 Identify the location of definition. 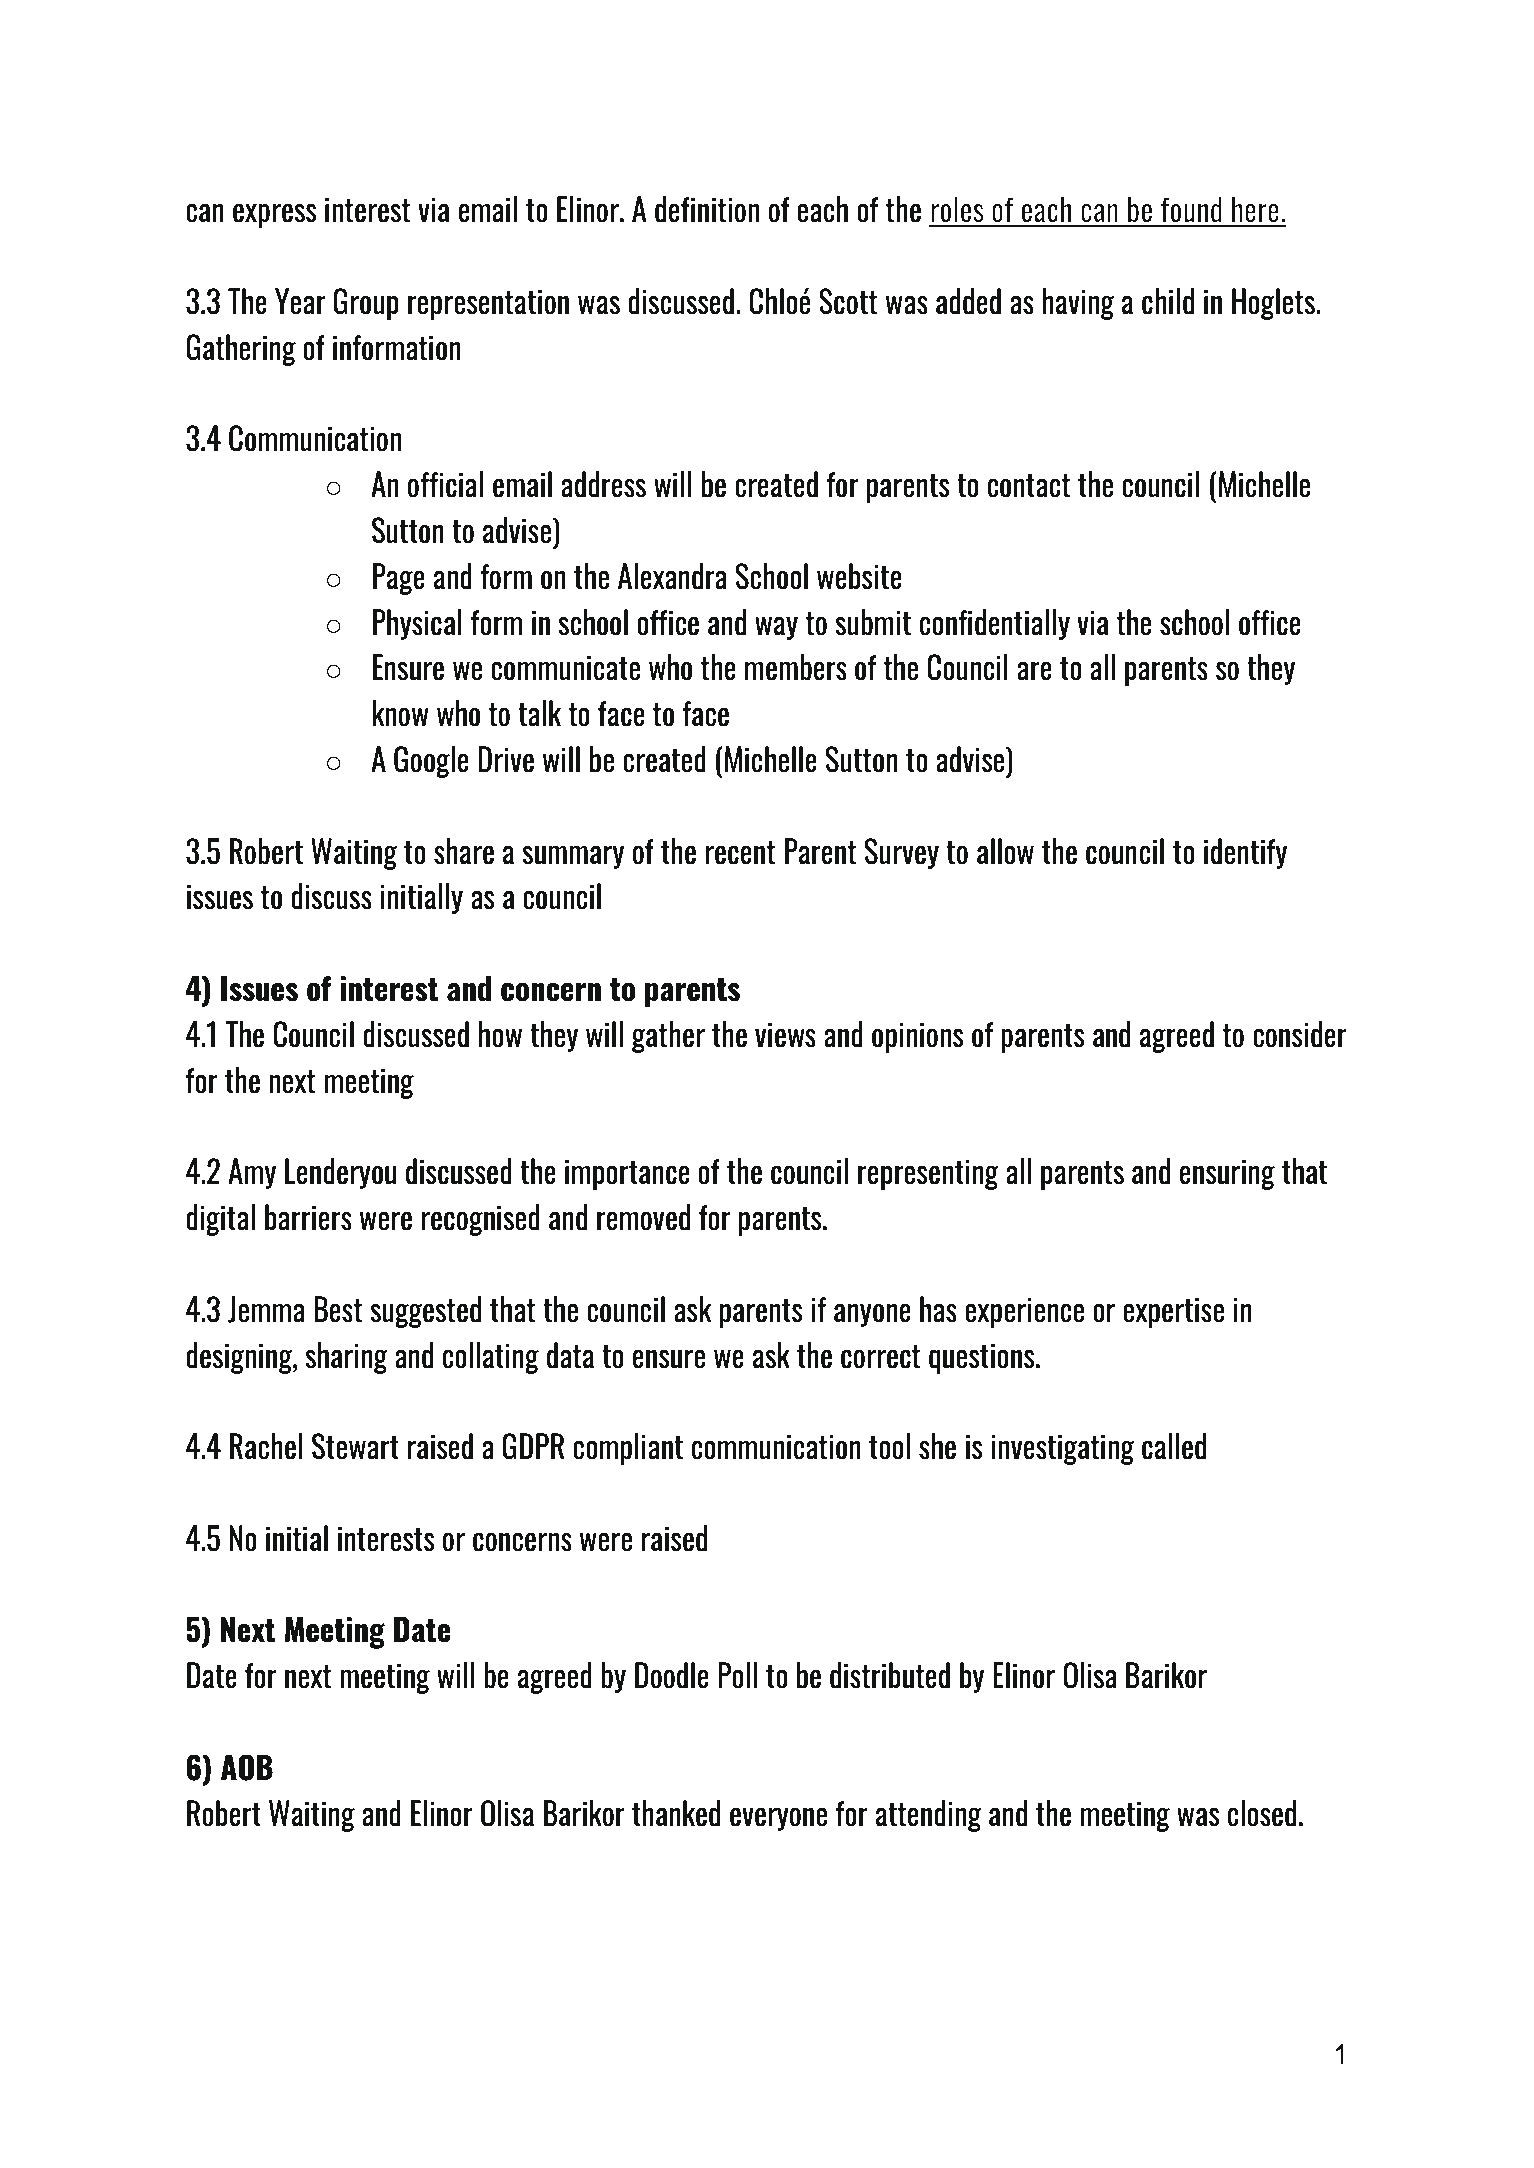
(707, 209).
